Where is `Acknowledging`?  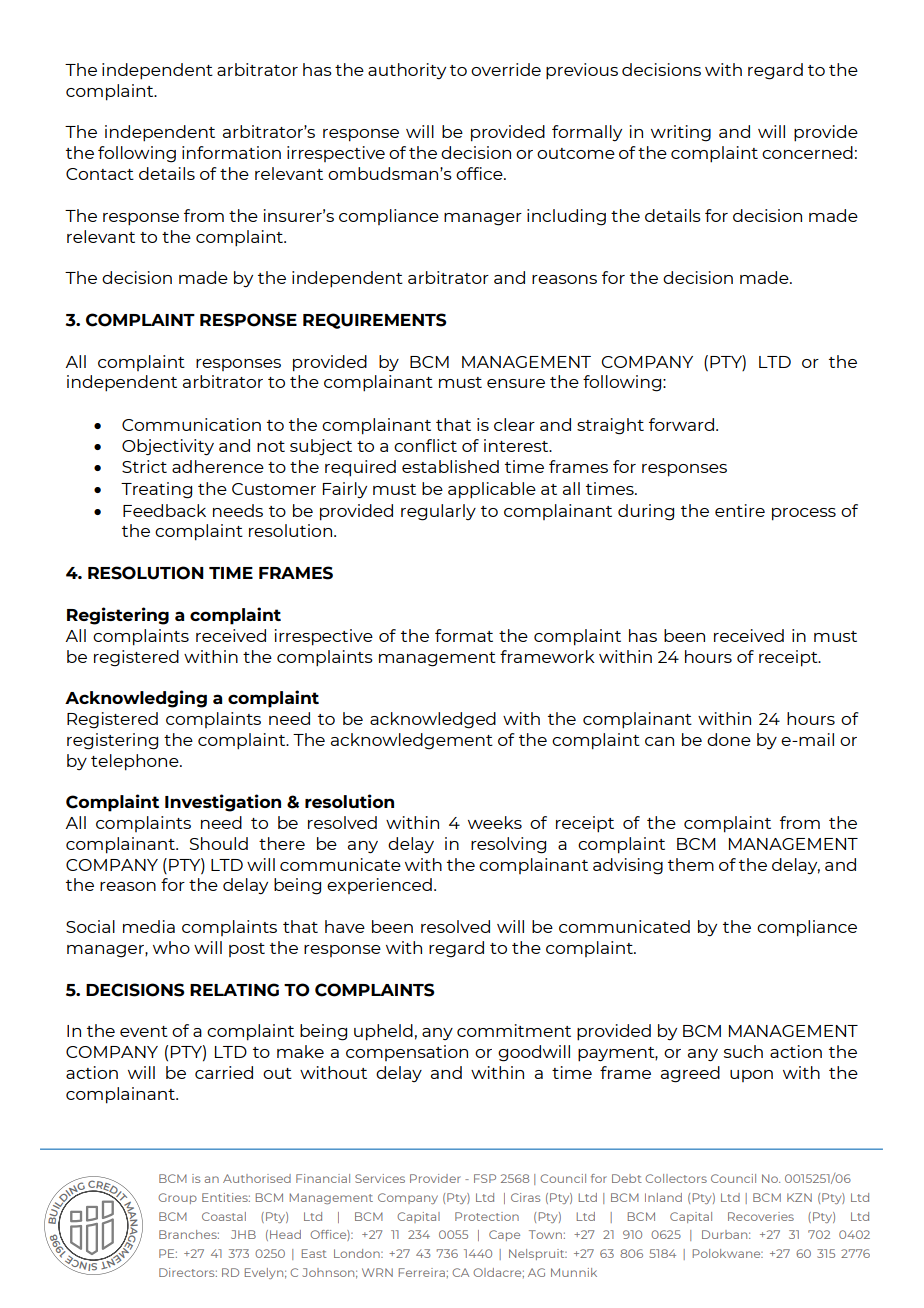
Acknowledging is located at coordinates (136, 699).
